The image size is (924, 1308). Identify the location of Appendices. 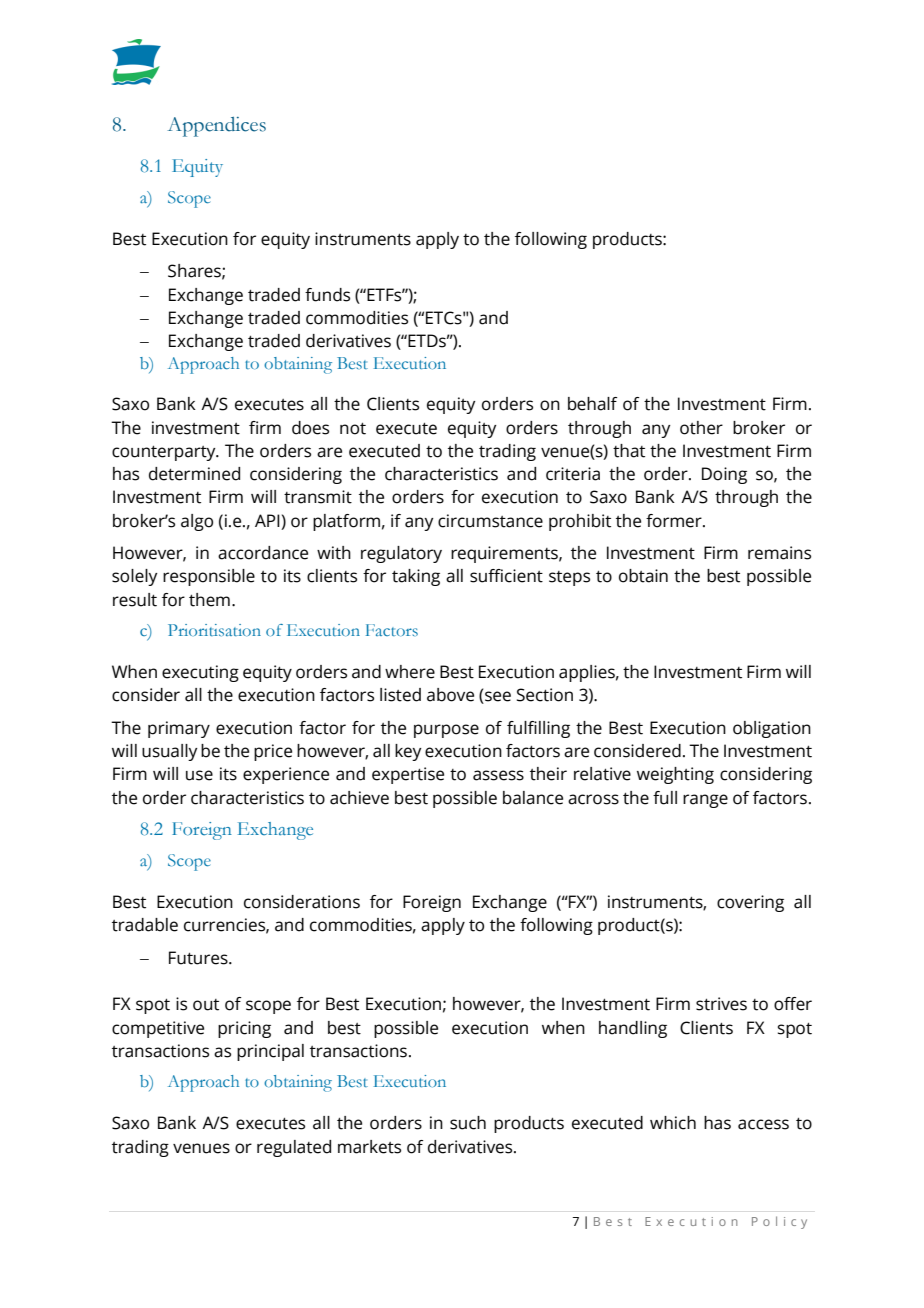
(216, 127).
